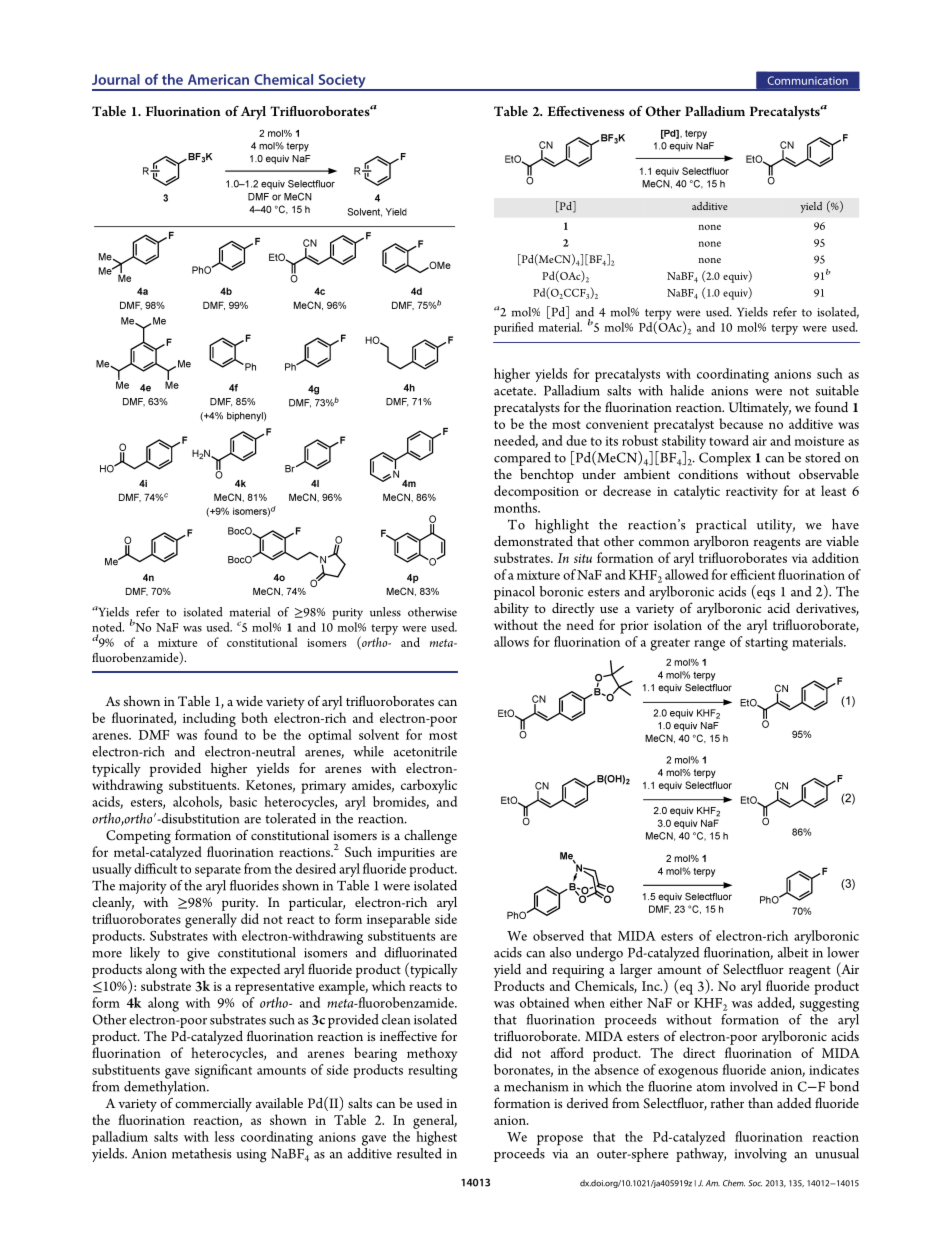 This page has width=952, height=1246. Describe the element at coordinates (687, 390) in the page. I see `halide` at that location.
